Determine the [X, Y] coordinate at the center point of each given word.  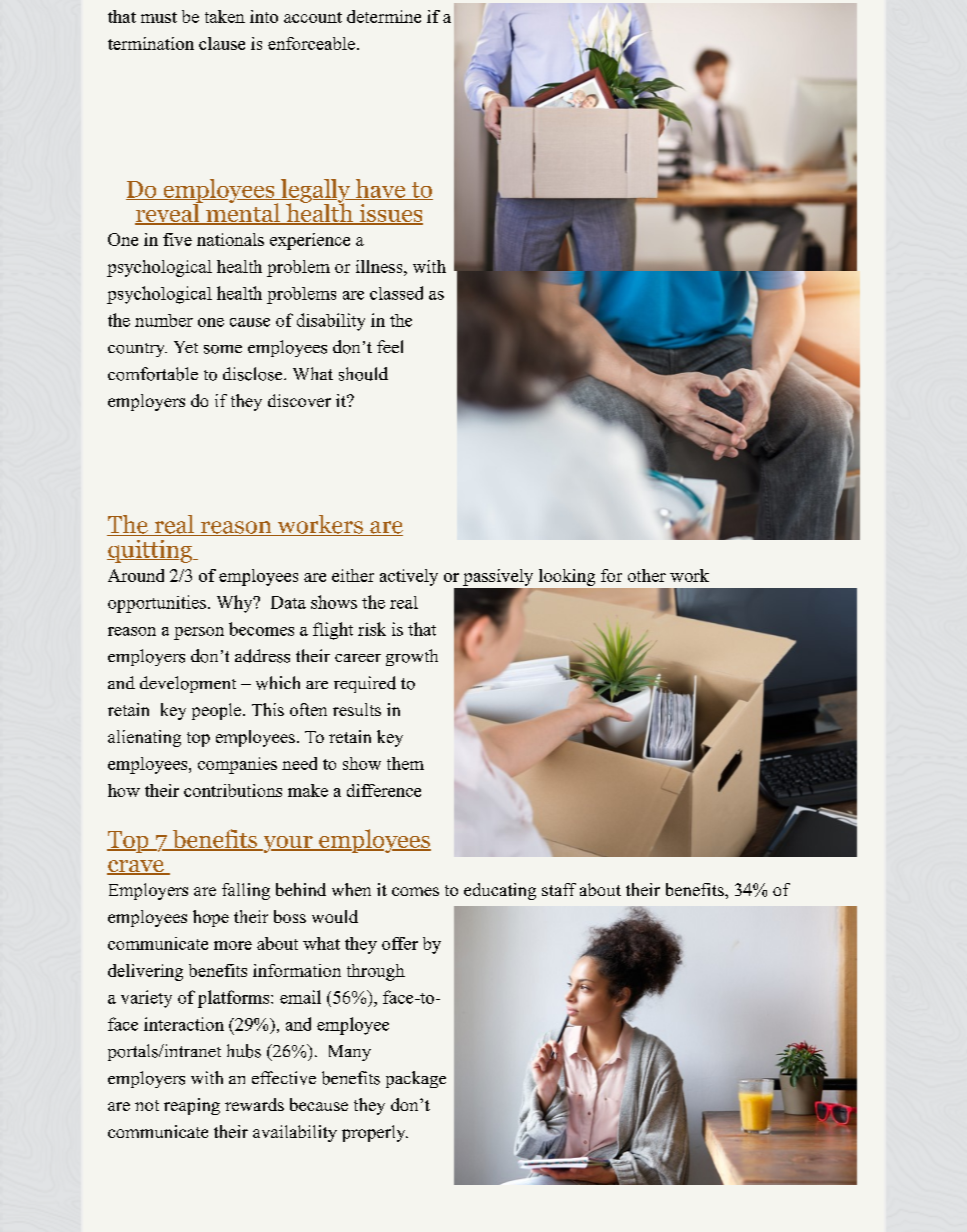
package [416, 1079]
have [380, 189]
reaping [192, 1106]
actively [409, 577]
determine [384, 16]
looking [567, 577]
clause [222, 43]
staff [559, 889]
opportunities [157, 604]
